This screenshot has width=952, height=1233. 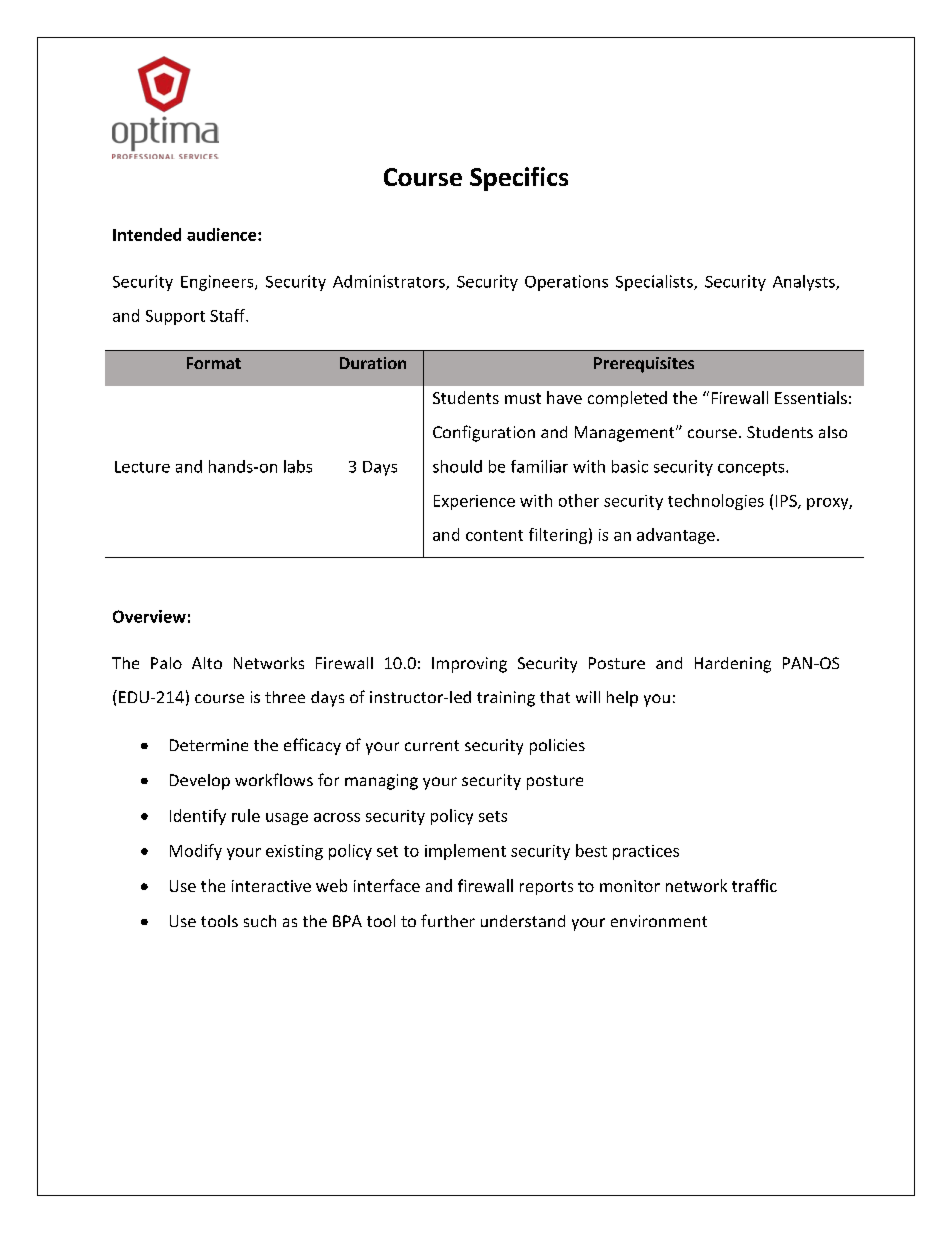 What do you see at coordinates (149, 616) in the screenshot?
I see `Overview` at bounding box center [149, 616].
